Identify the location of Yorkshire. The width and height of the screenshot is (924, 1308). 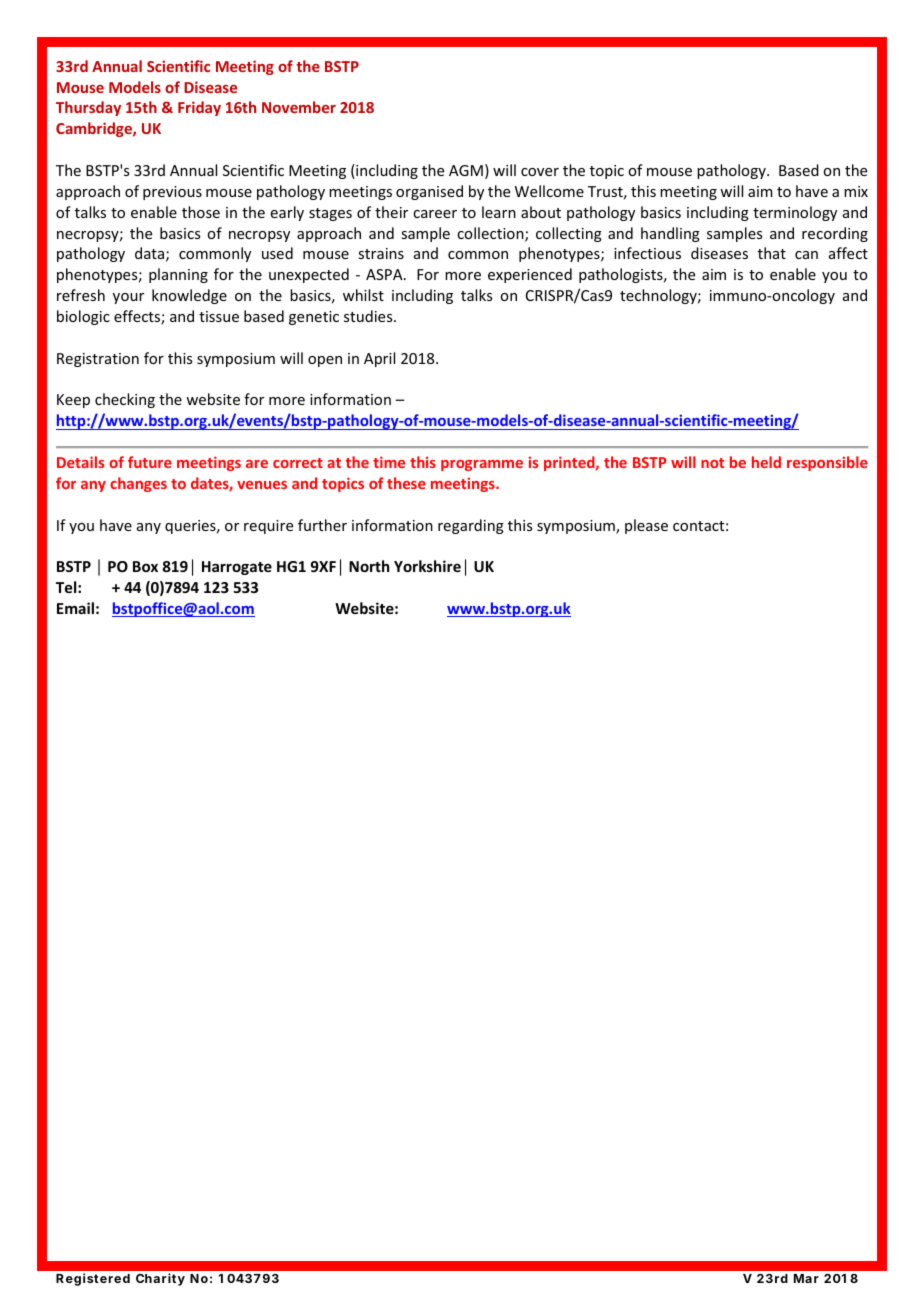
(427, 566).
